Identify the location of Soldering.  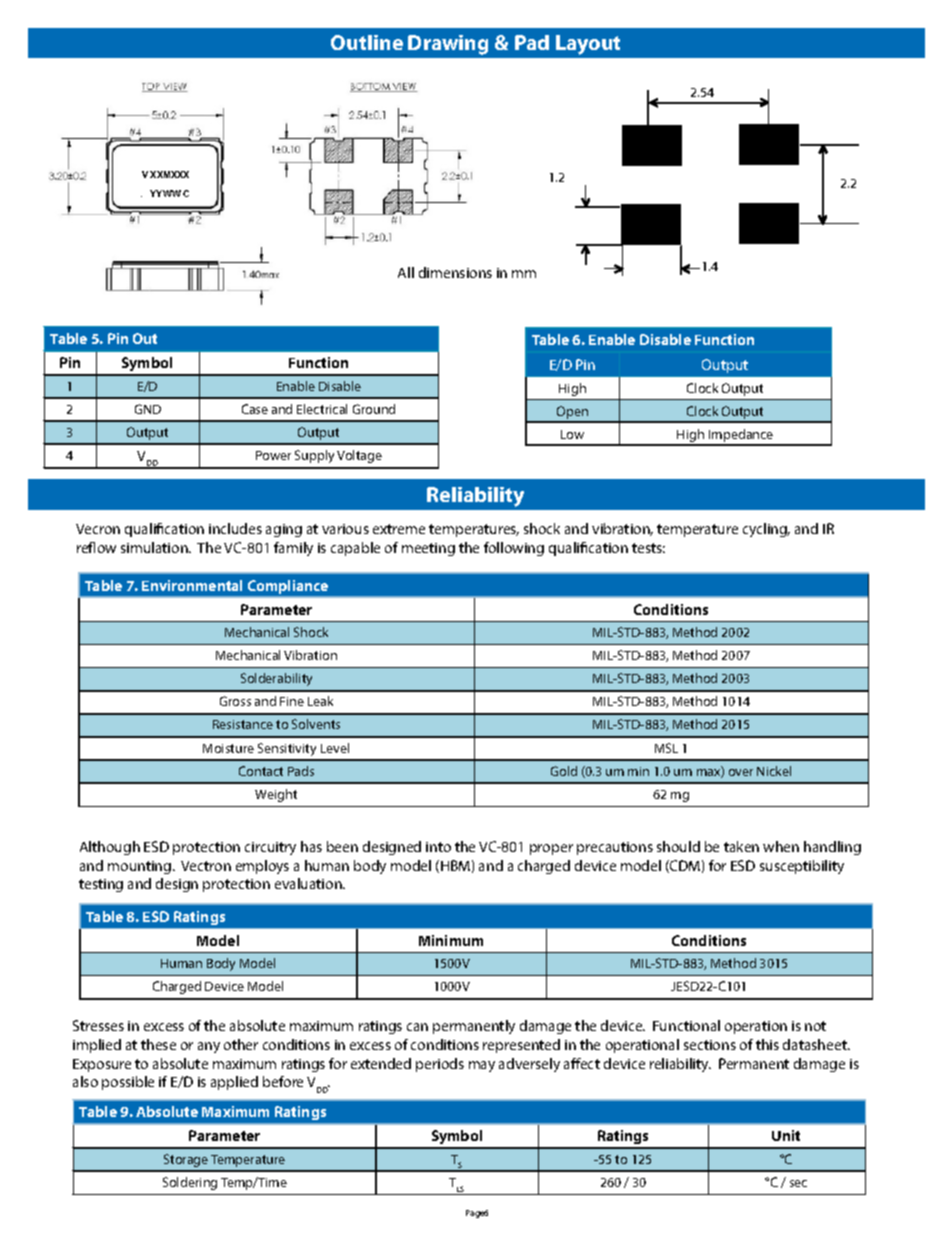
(190, 1183).
